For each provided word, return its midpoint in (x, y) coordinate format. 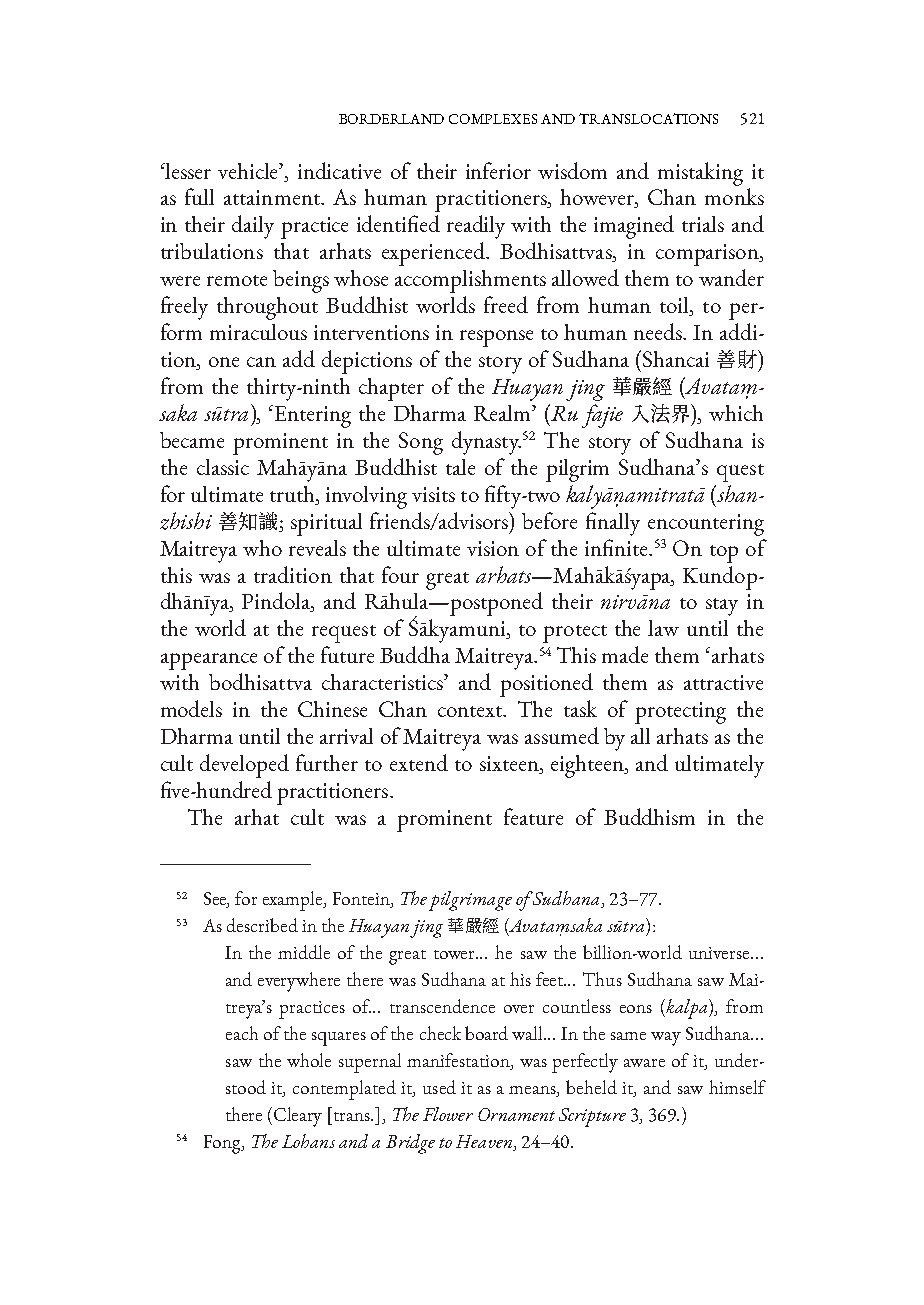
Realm (503, 413)
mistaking (700, 174)
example (294, 901)
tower (456, 954)
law (663, 628)
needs (659, 331)
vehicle (249, 171)
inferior (498, 170)
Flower (448, 1114)
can (261, 362)
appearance (209, 661)
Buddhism (649, 816)
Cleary (298, 1117)
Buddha (415, 654)
